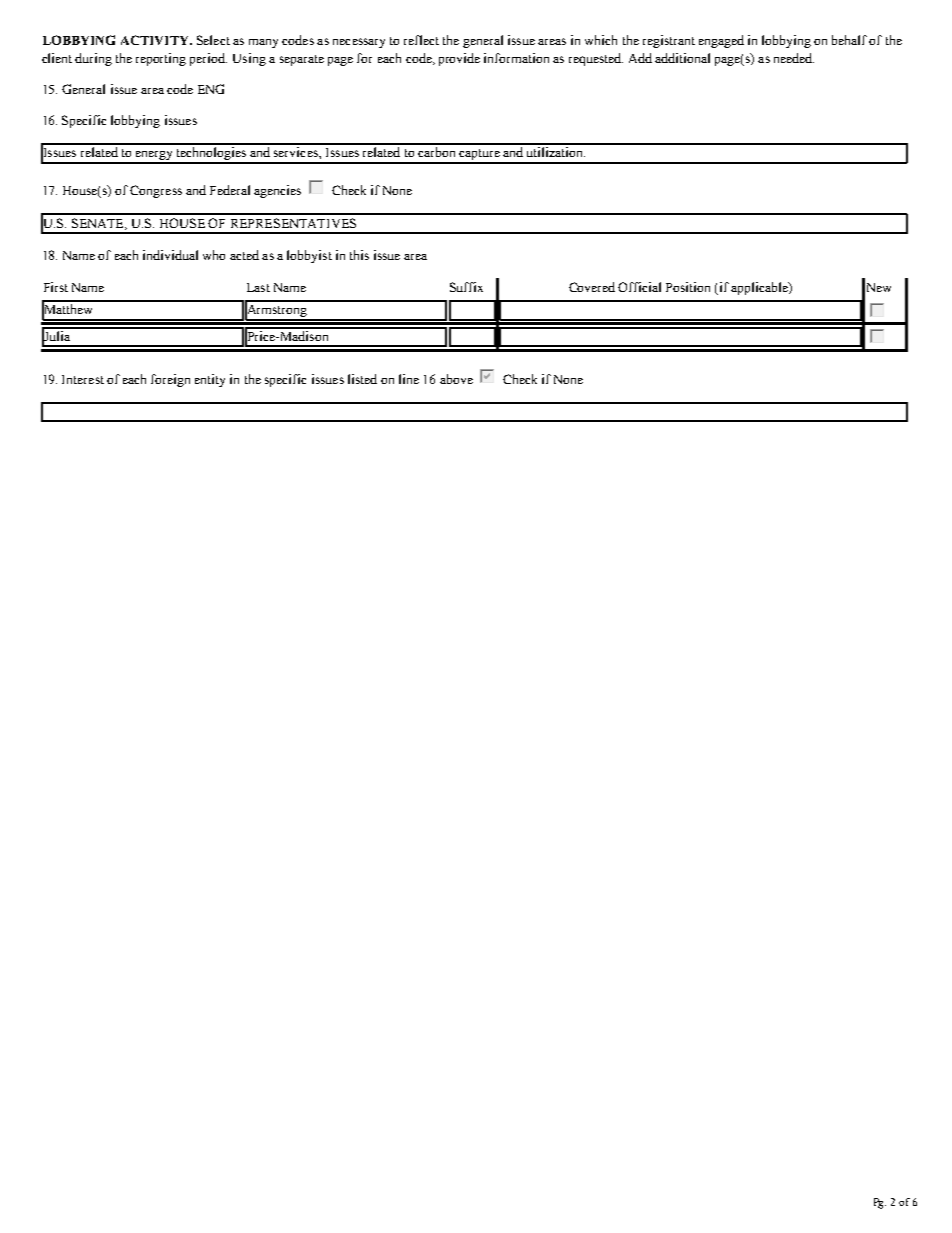 Image resolution: width=952 pixels, height=1233 pixels. I want to click on above, so click(456, 379).
